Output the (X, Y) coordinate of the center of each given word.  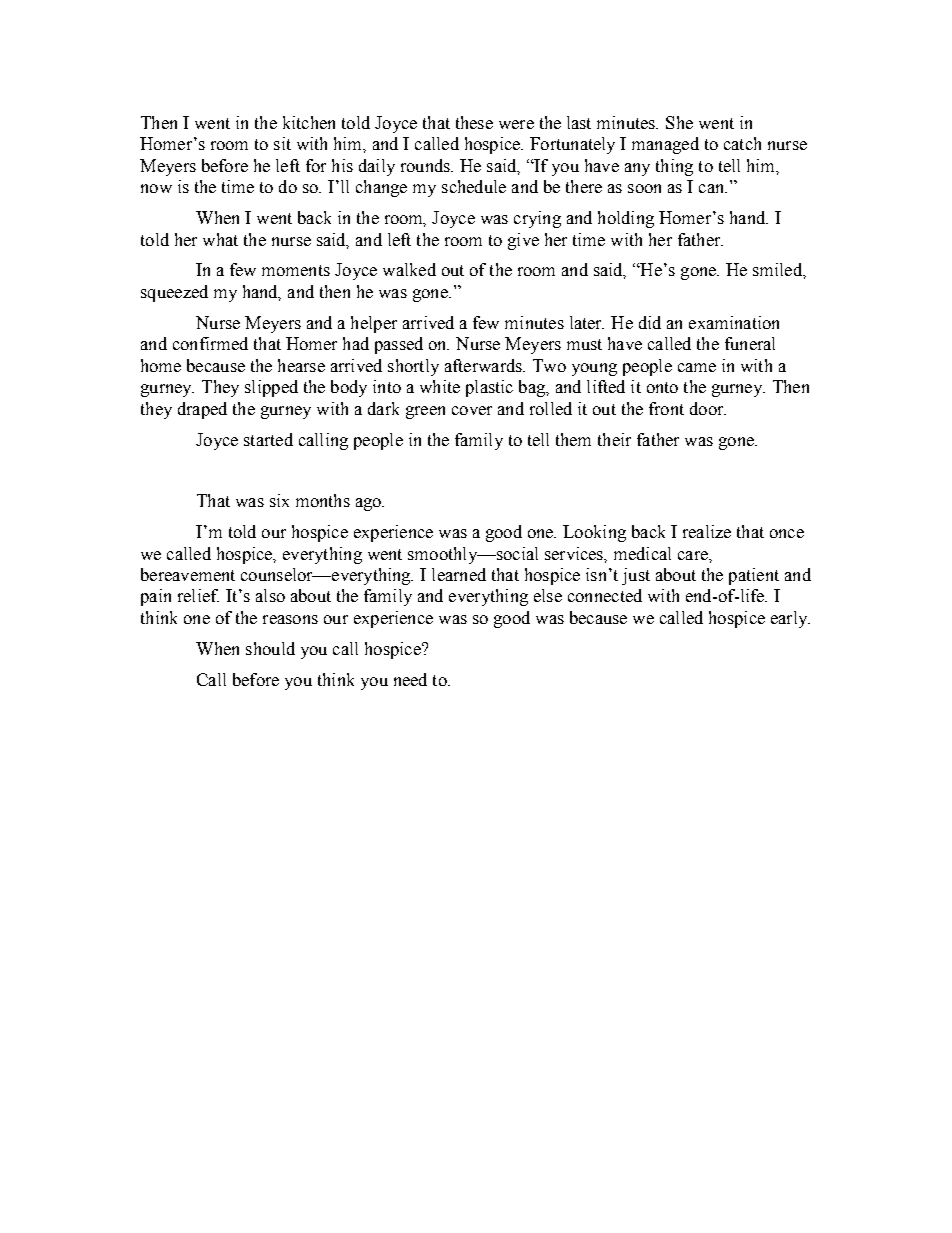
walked (409, 269)
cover (472, 410)
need (410, 679)
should (270, 648)
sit (282, 143)
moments (296, 270)
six (279, 500)
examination (734, 322)
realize (707, 531)
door (708, 408)
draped (202, 410)
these (474, 122)
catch (742, 143)
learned (459, 574)
